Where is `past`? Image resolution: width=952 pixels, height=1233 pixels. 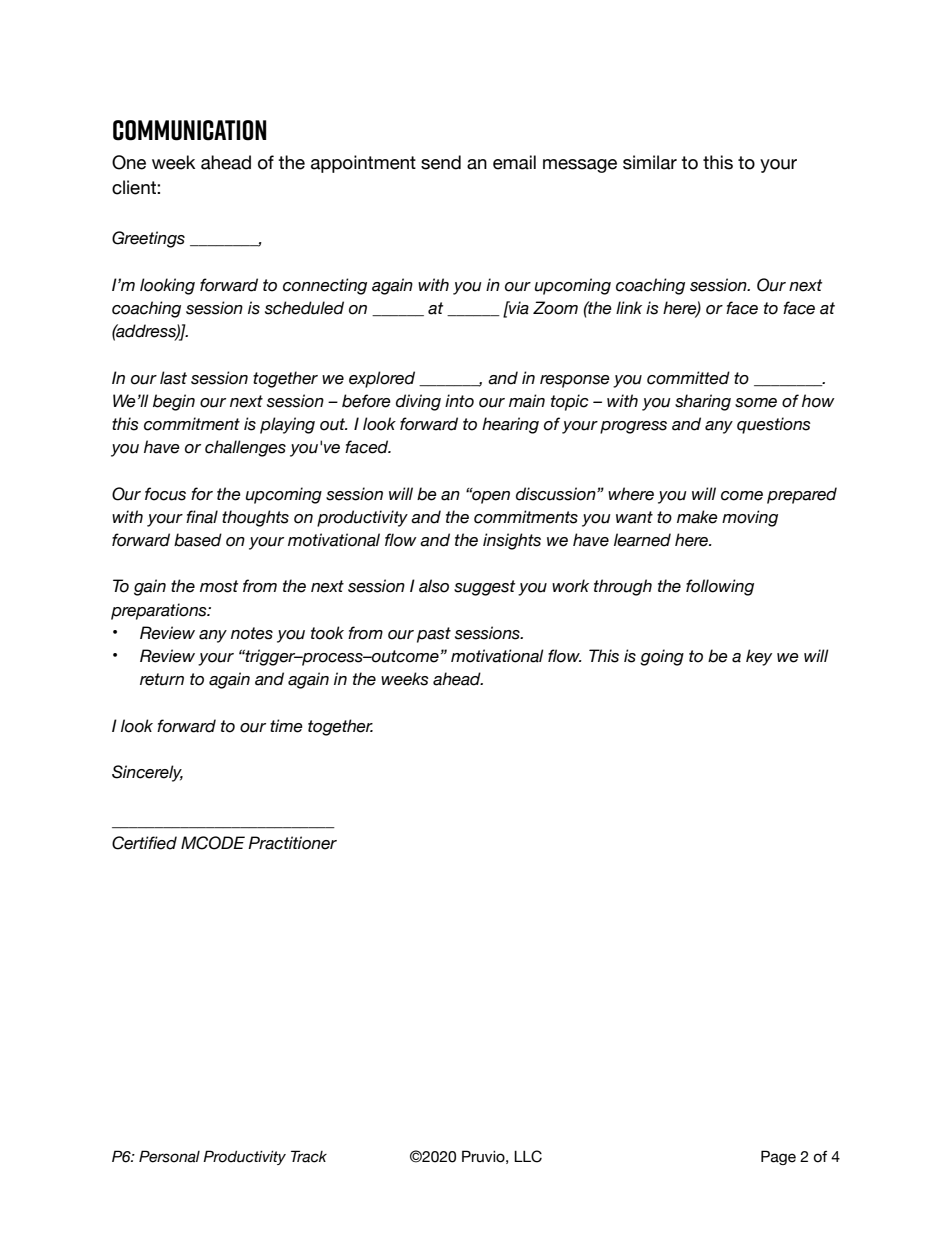
past is located at coordinates (434, 635).
